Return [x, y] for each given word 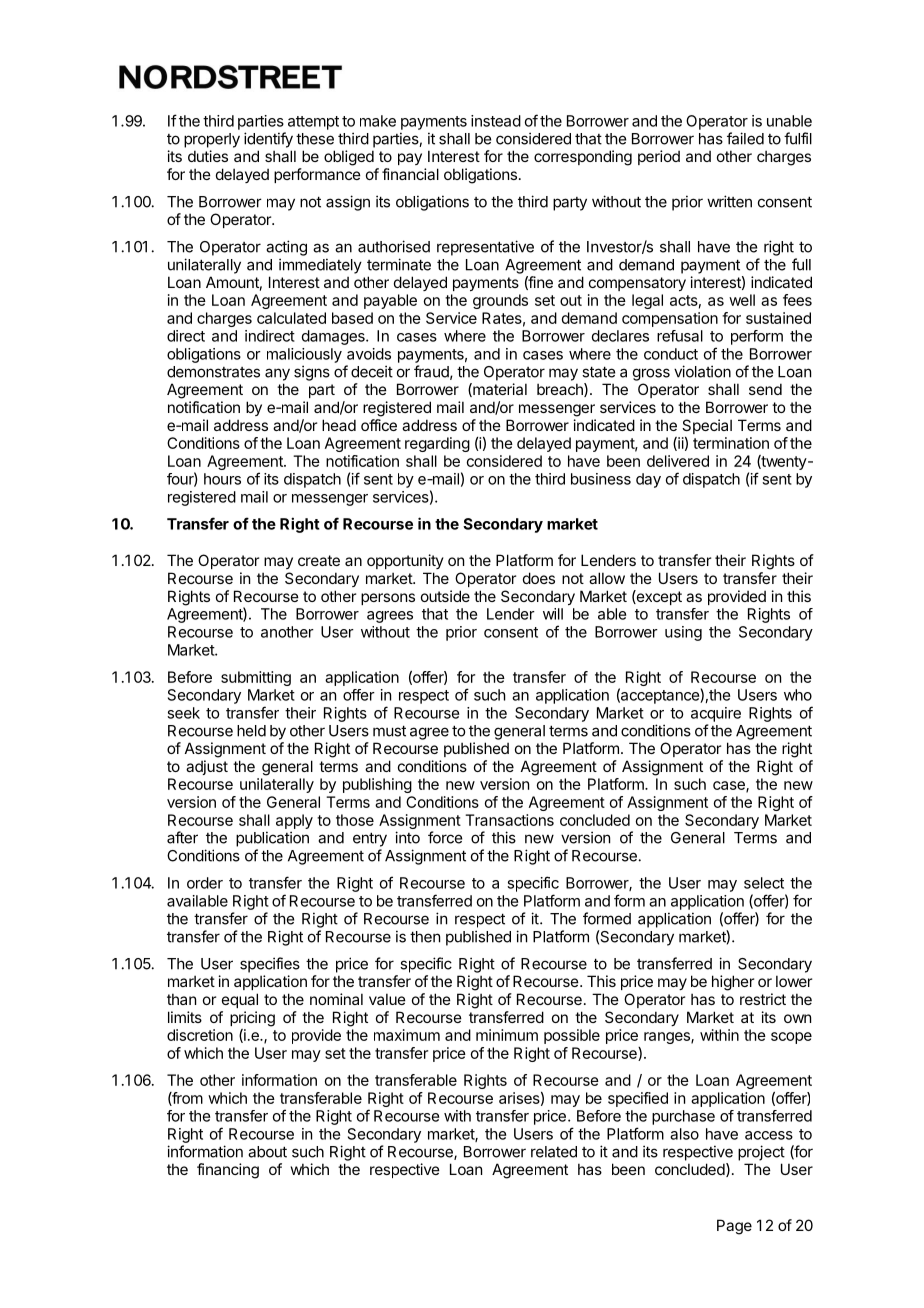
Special [707, 426]
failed [745, 138]
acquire [716, 714]
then [425, 937]
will [553, 614]
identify [268, 140]
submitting [256, 678]
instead [496, 121]
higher [733, 983]
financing [228, 1171]
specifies [270, 965]
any [277, 374]
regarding [437, 444]
